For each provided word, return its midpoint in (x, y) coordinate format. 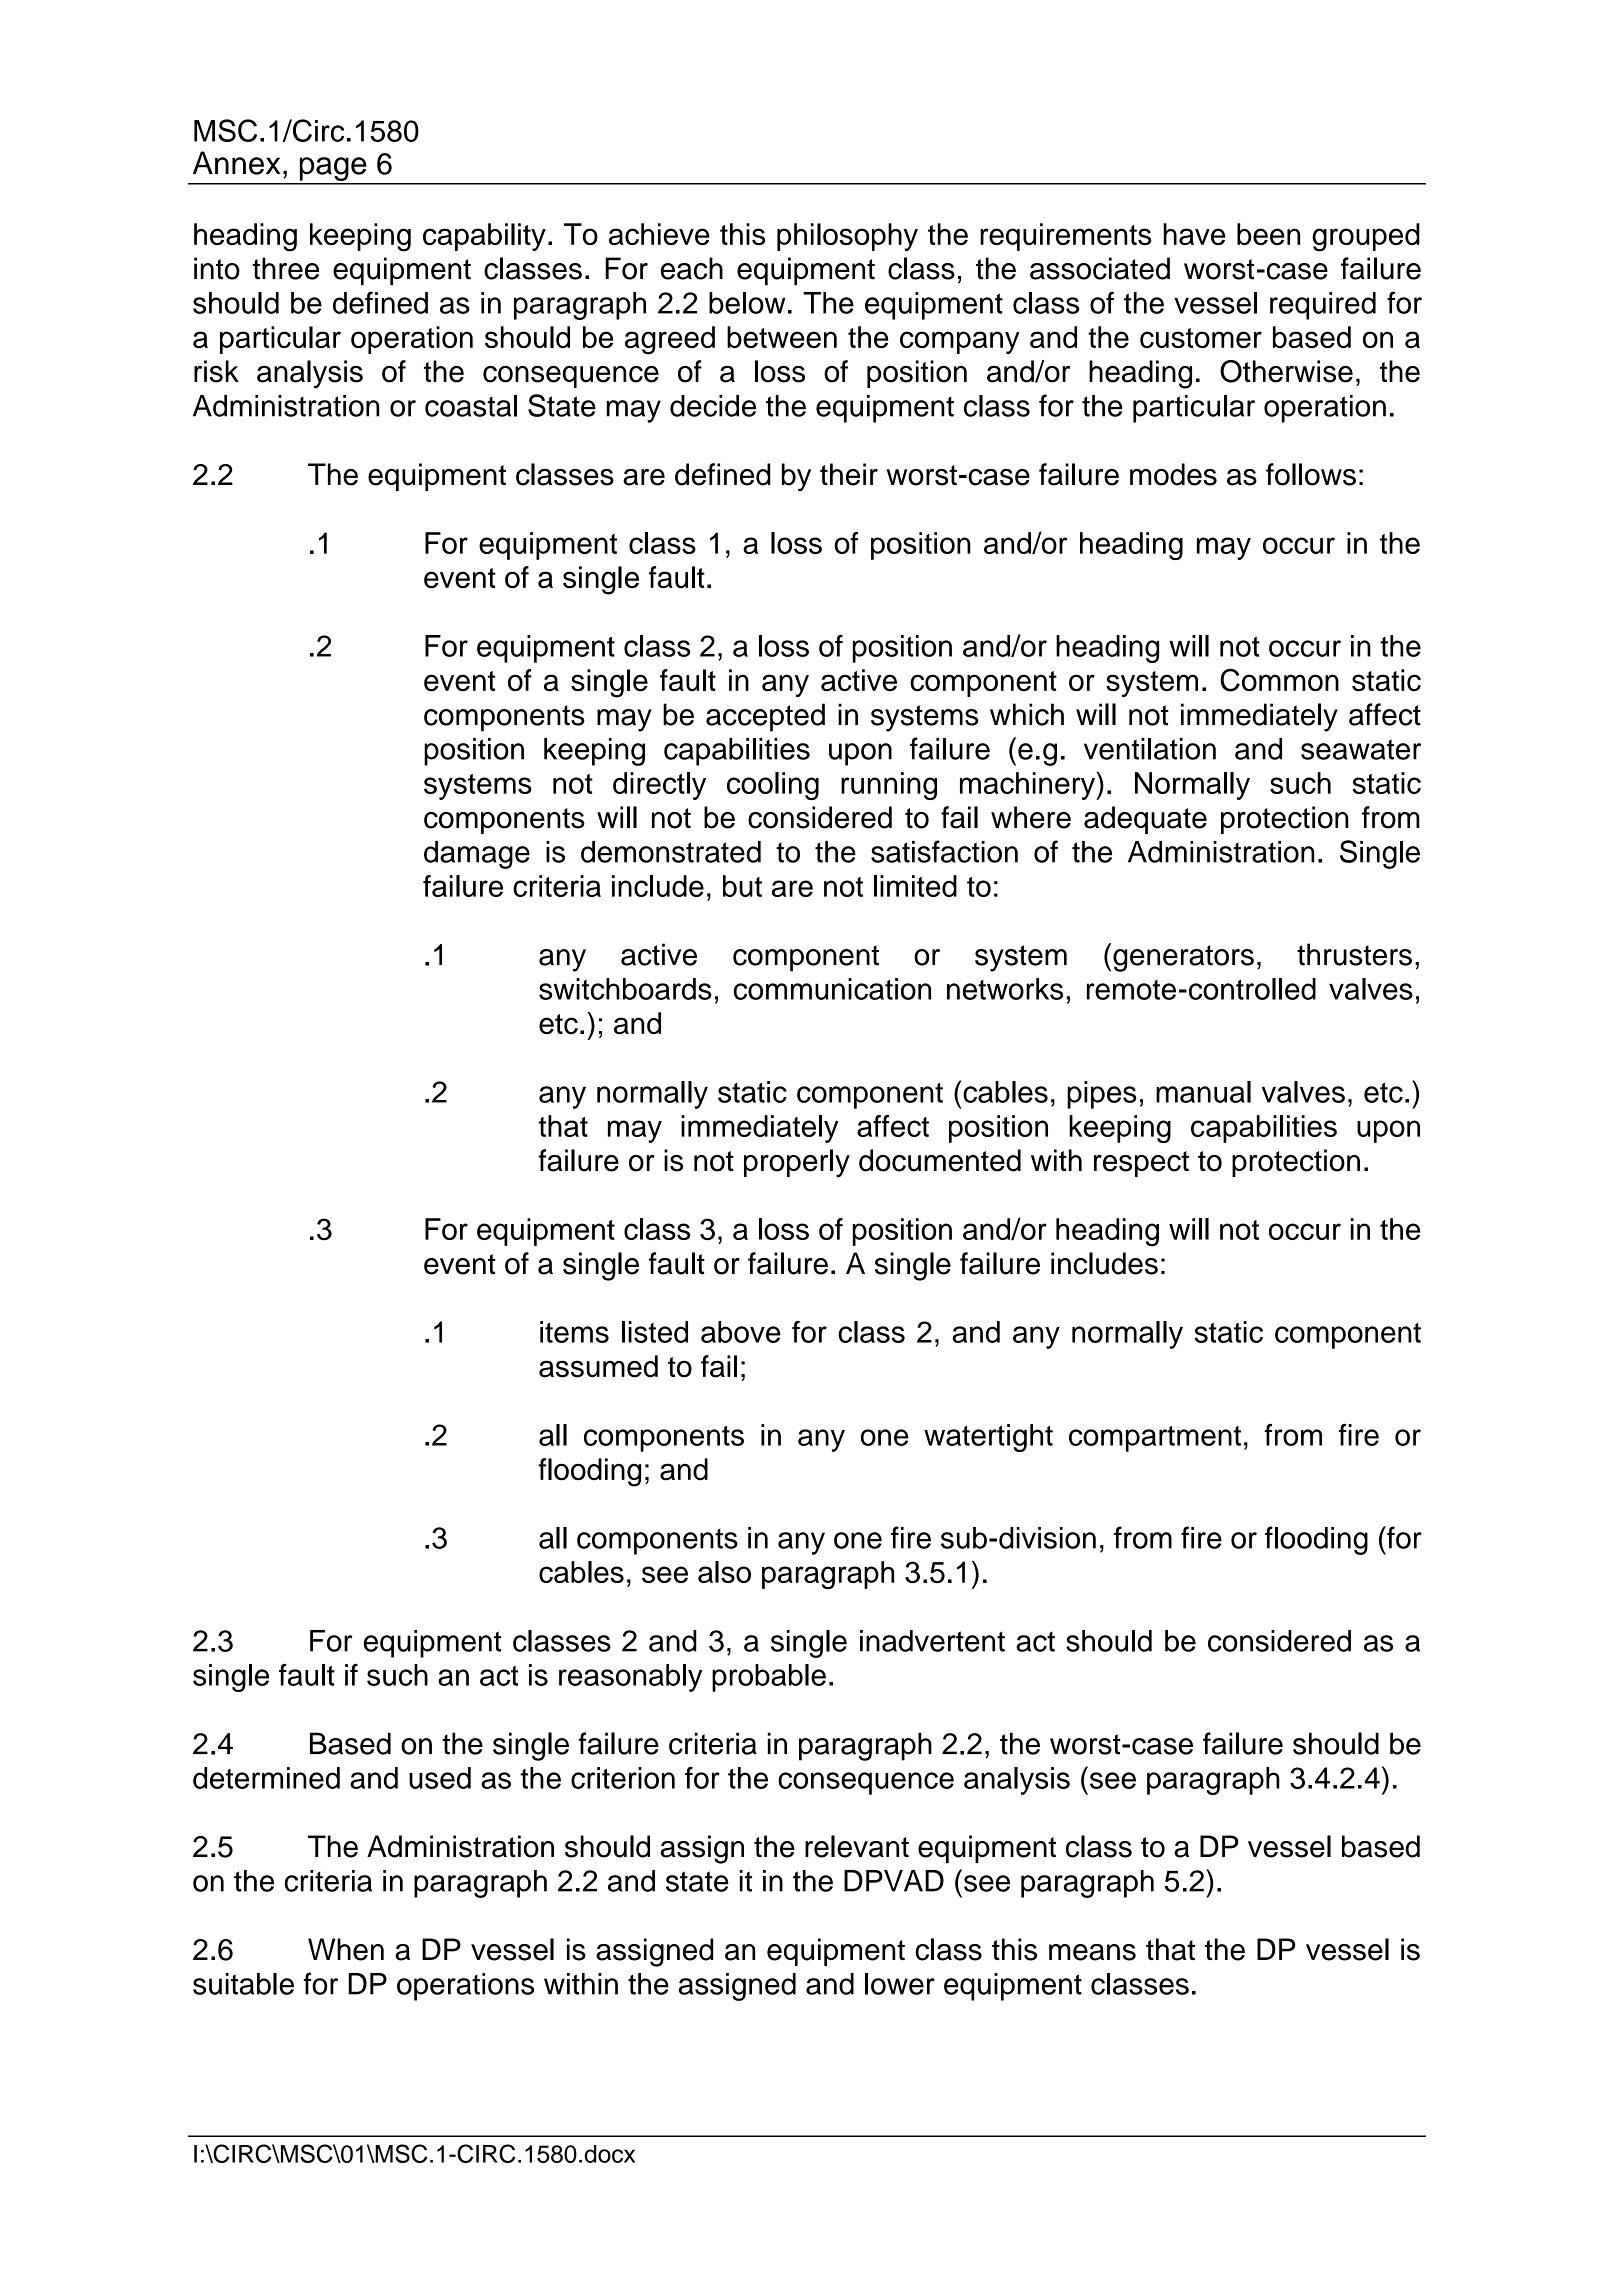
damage (477, 855)
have (1194, 234)
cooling (773, 786)
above (741, 1332)
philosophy (847, 237)
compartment (1155, 1439)
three (286, 268)
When (346, 1949)
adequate (1145, 820)
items (574, 1332)
